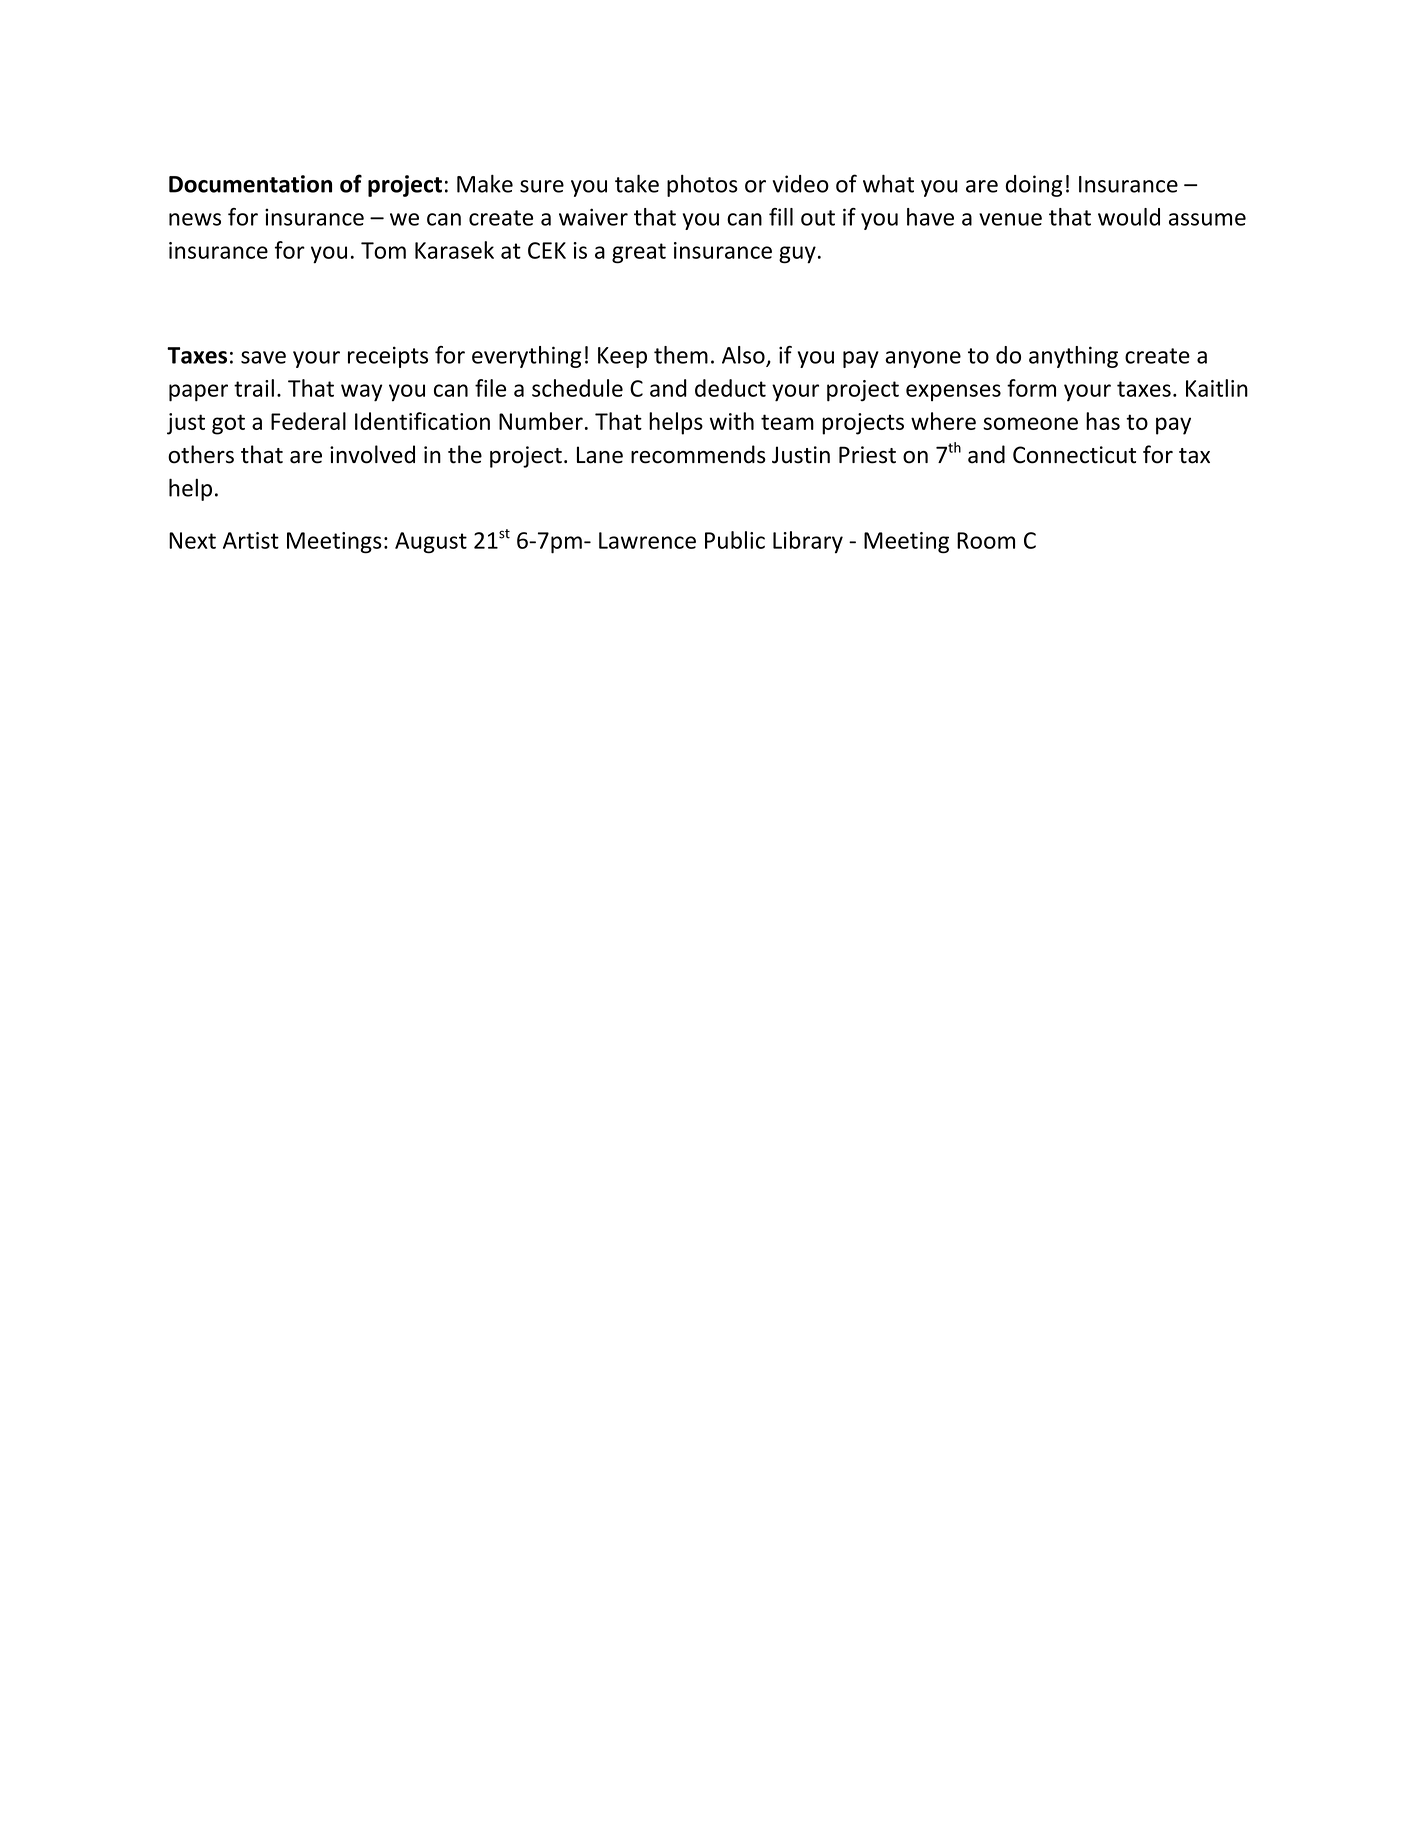 The height and width of the document is (1845, 1425). Describe the element at coordinates (735, 540) in the document. I see `Public` at that location.
